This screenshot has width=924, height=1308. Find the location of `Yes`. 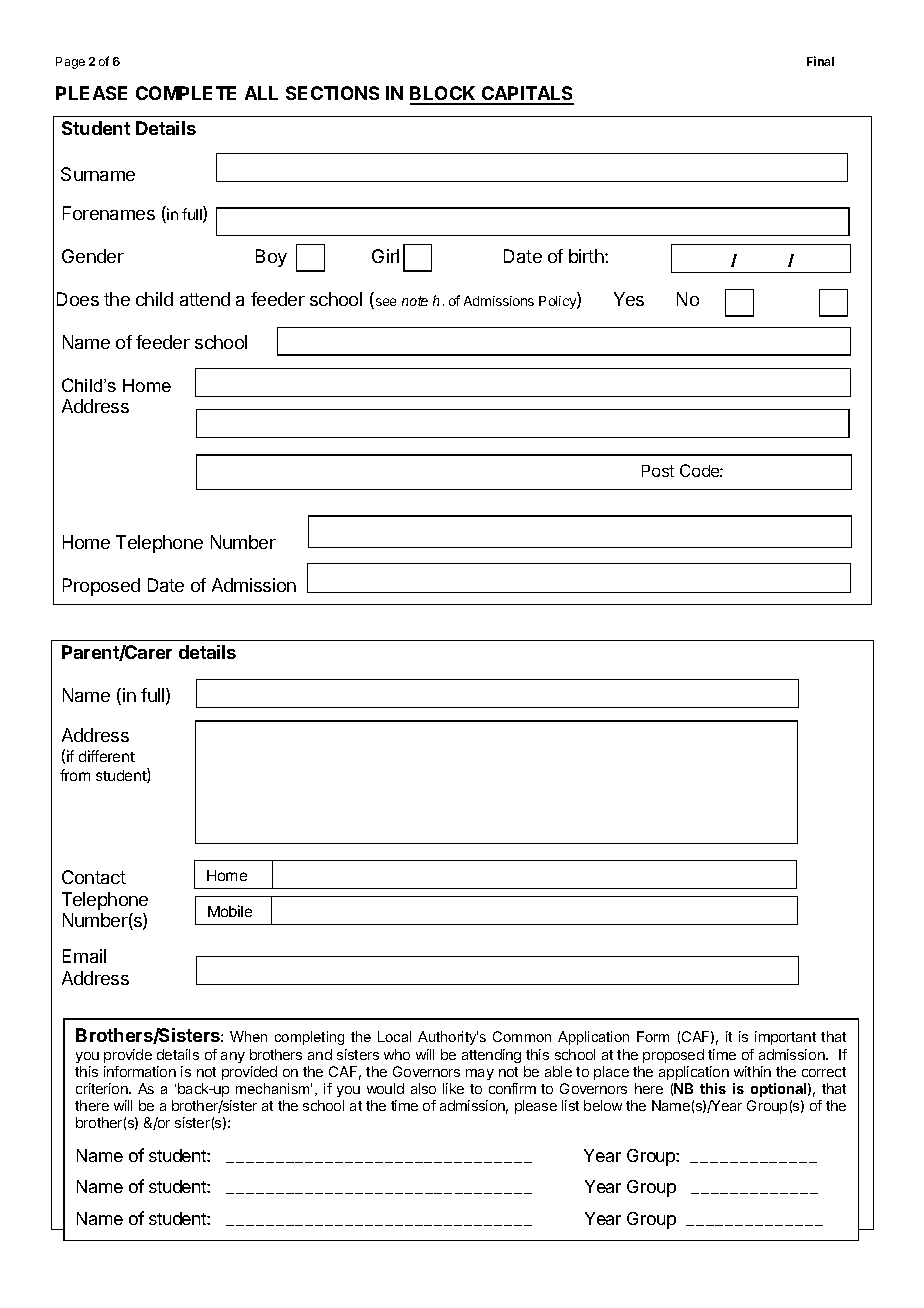

Yes is located at coordinates (629, 299).
